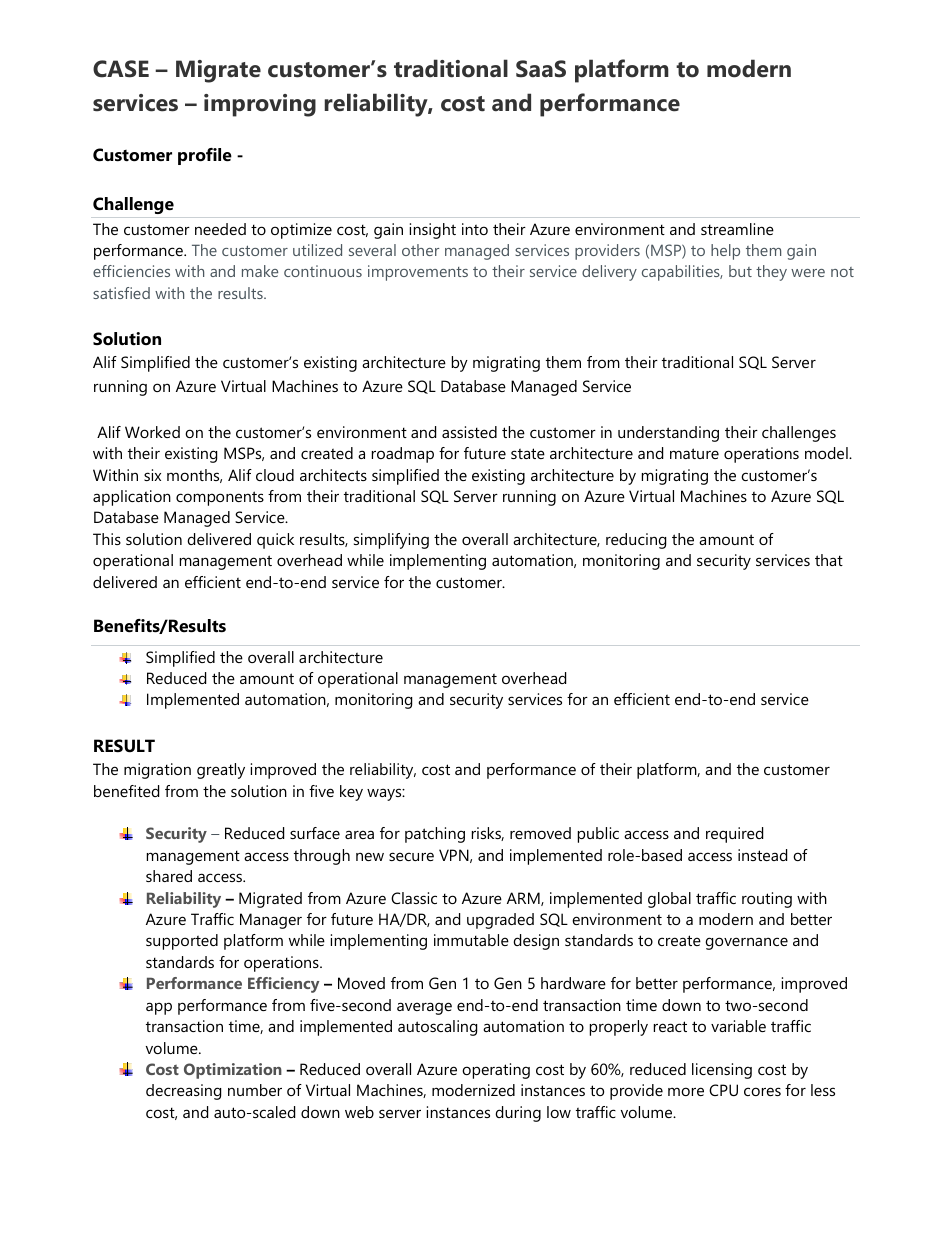 This image has height=1233, width=952. Describe the element at coordinates (475, 229) in the image. I see `into` at that location.
